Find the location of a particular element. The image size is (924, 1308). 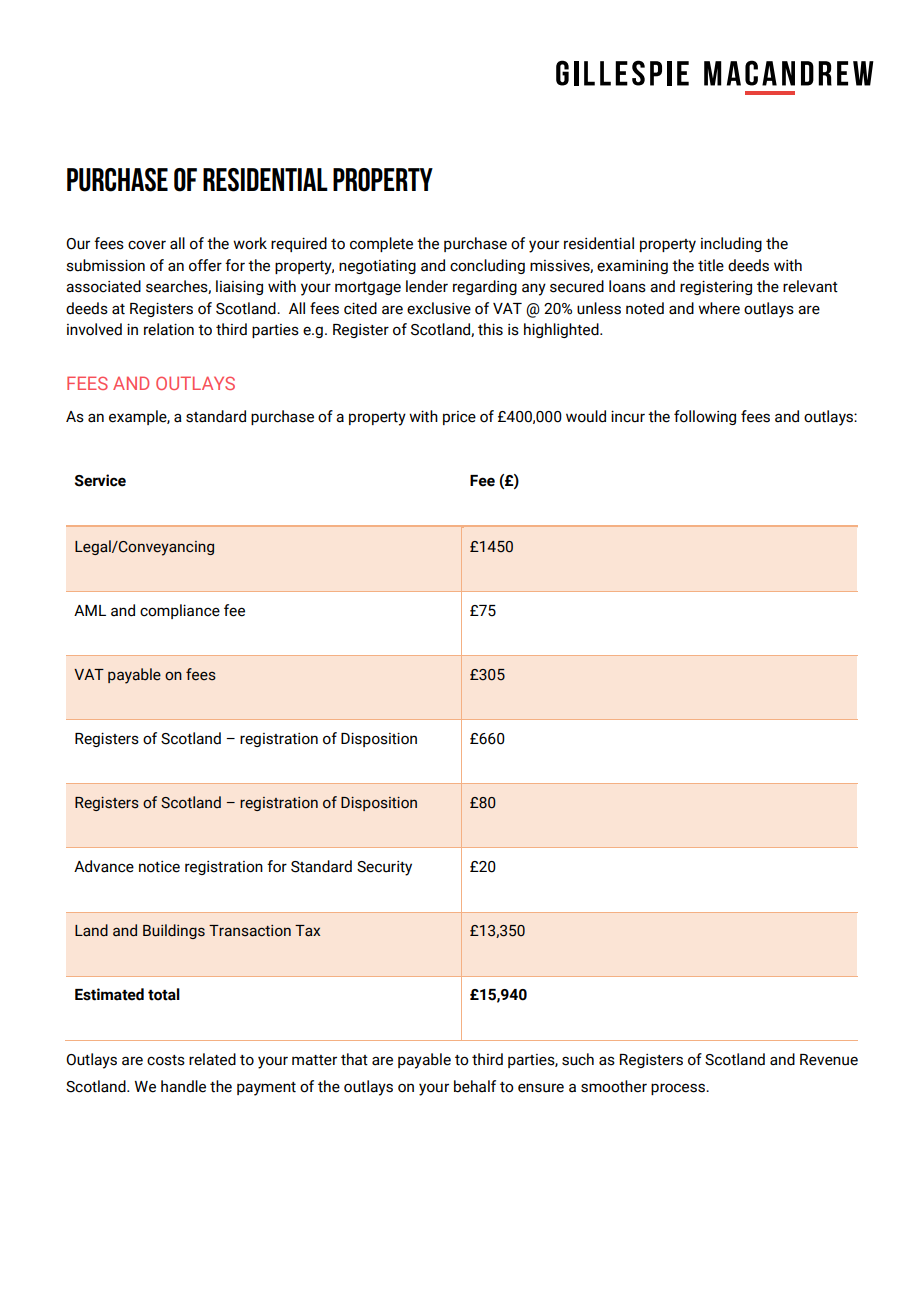

Security is located at coordinates (384, 868).
